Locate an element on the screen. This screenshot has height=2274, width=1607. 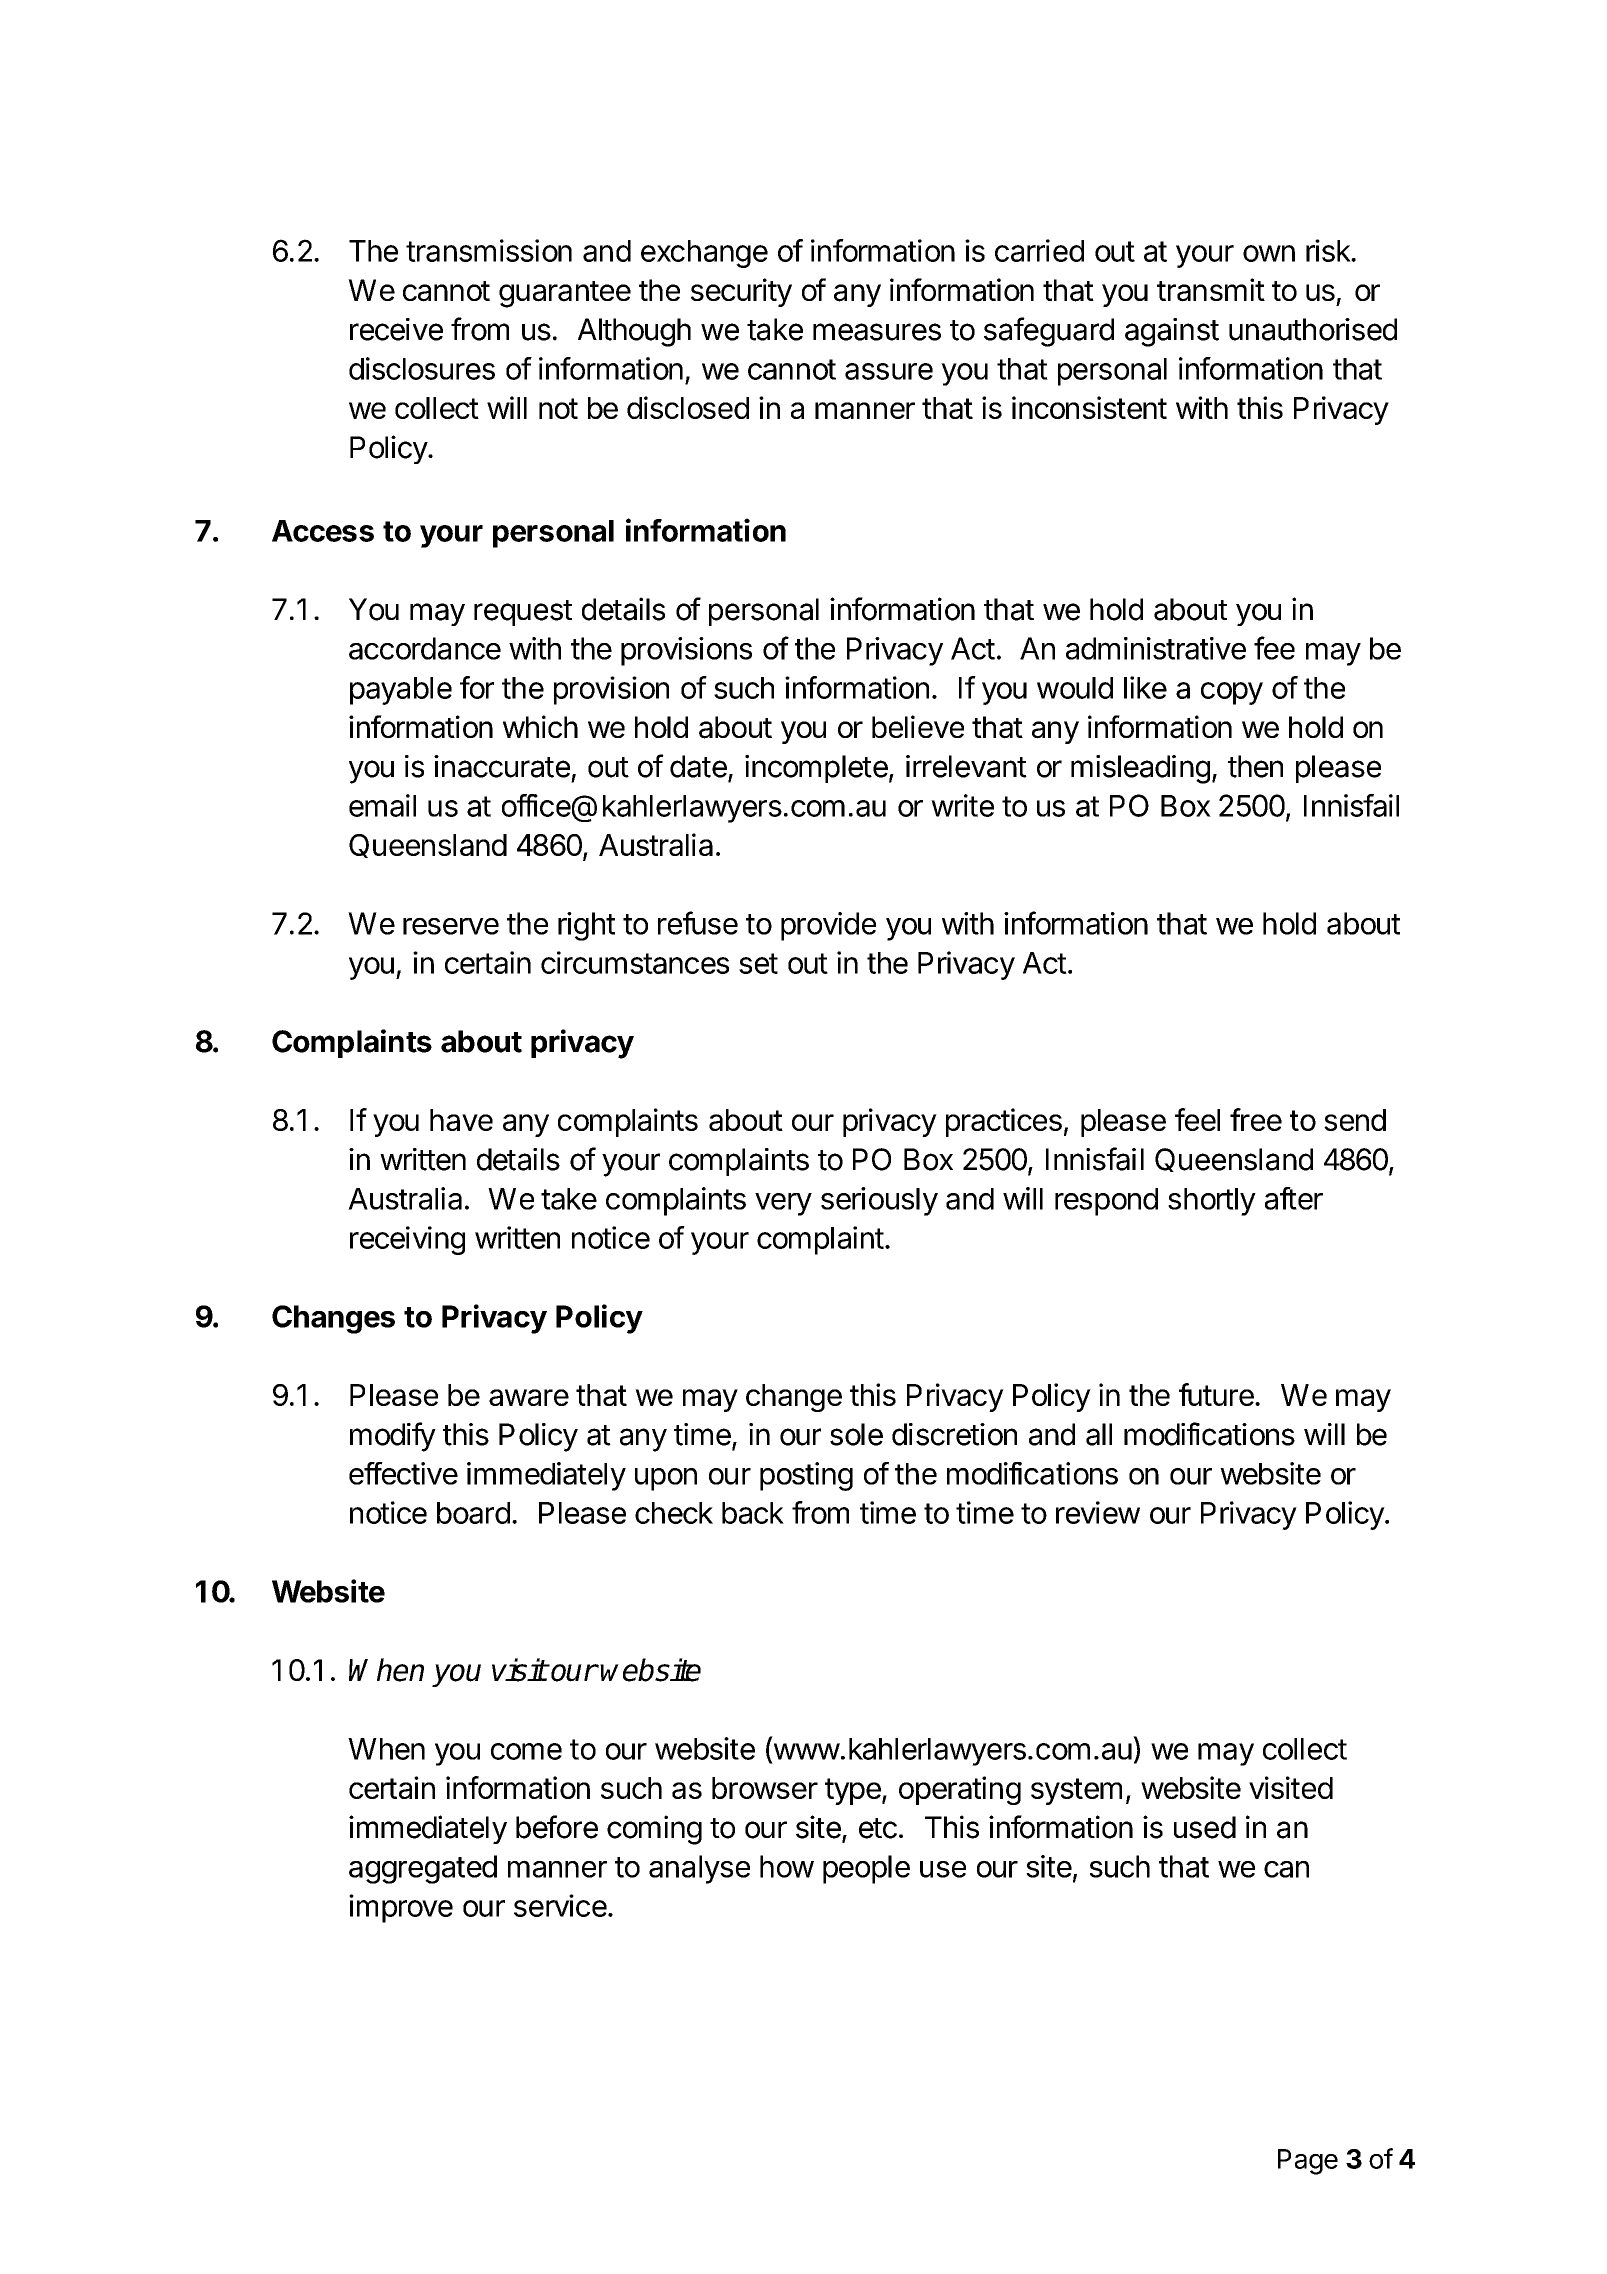
improve is located at coordinates (401, 1908).
